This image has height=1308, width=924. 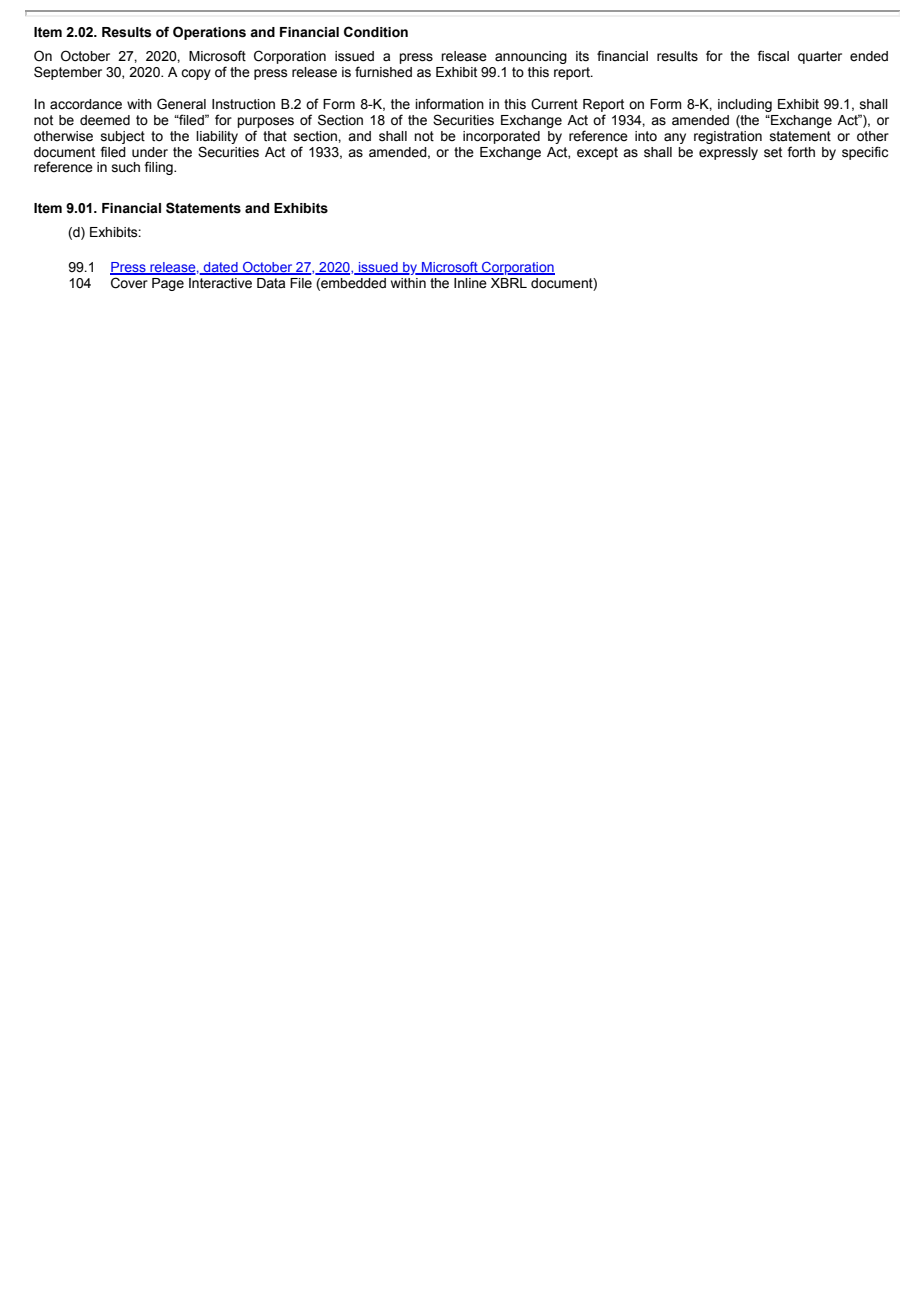 I want to click on deemed, so click(x=105, y=120).
